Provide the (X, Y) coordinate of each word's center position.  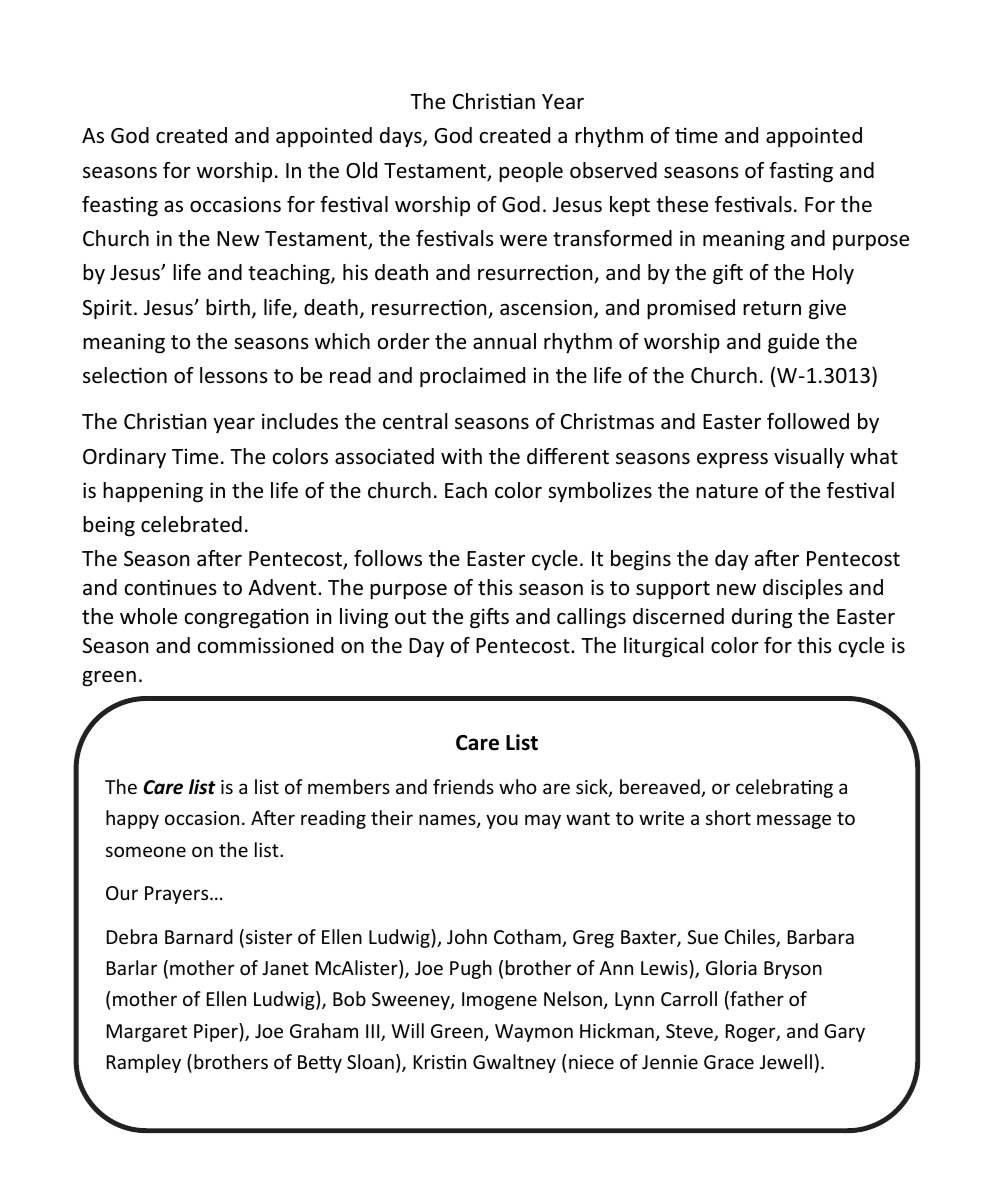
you (502, 821)
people (531, 172)
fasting (801, 172)
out (410, 617)
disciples (803, 589)
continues (171, 587)
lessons (234, 375)
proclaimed (472, 377)
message (794, 821)
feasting (120, 206)
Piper (217, 1032)
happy (132, 819)
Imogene (499, 1001)
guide (793, 343)
